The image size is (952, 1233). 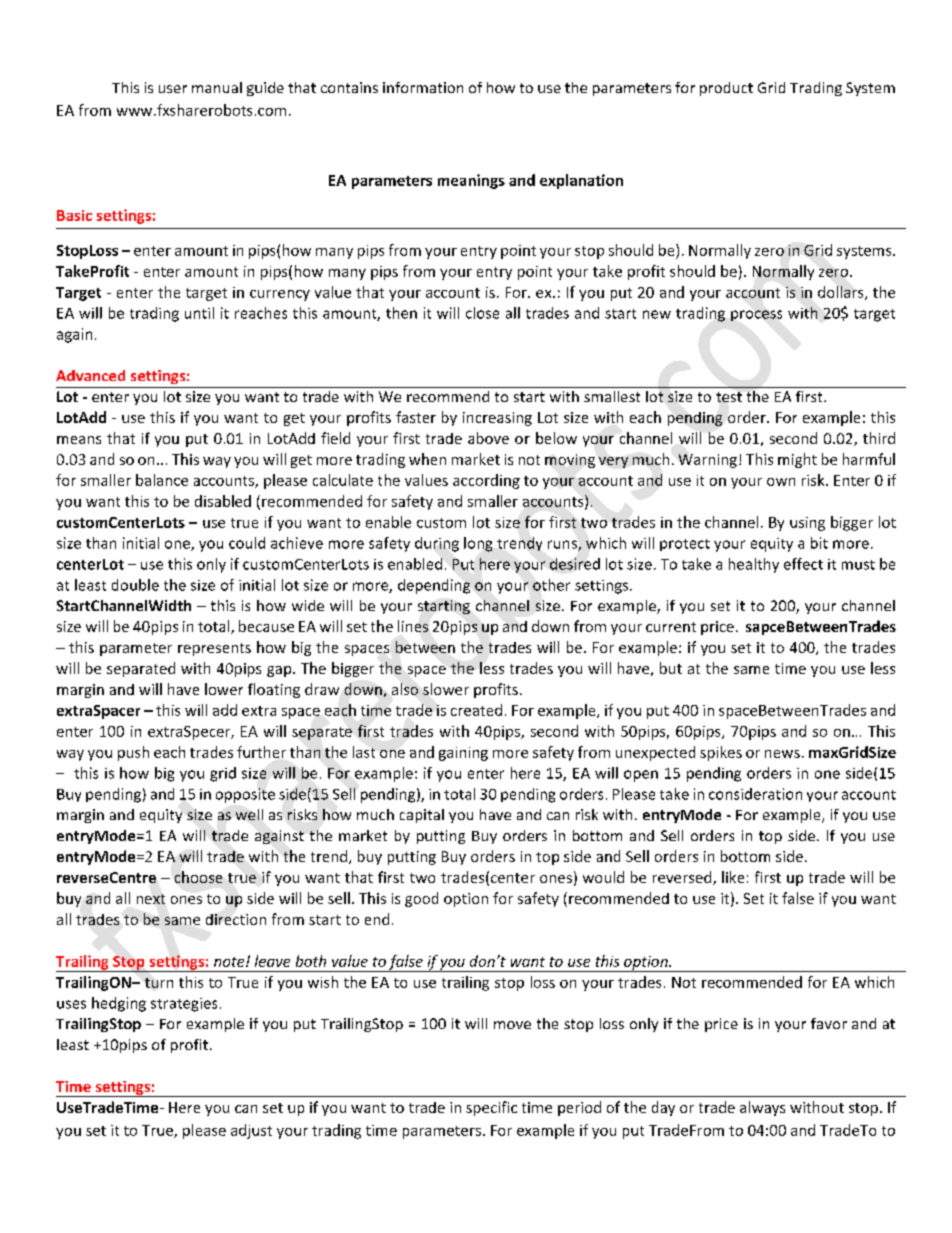 I want to click on always, so click(x=762, y=1108).
